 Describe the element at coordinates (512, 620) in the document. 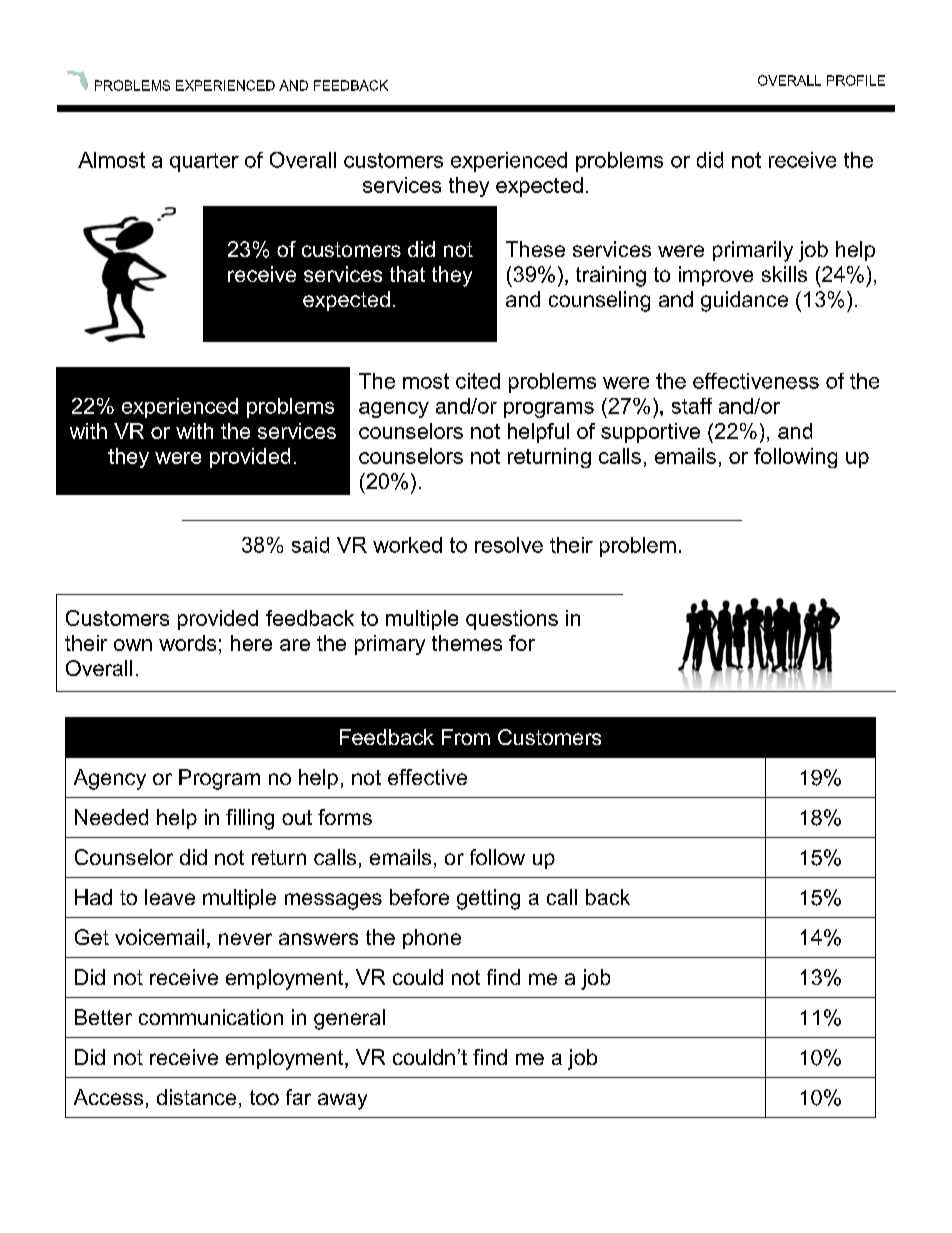

I see `questions` at that location.
